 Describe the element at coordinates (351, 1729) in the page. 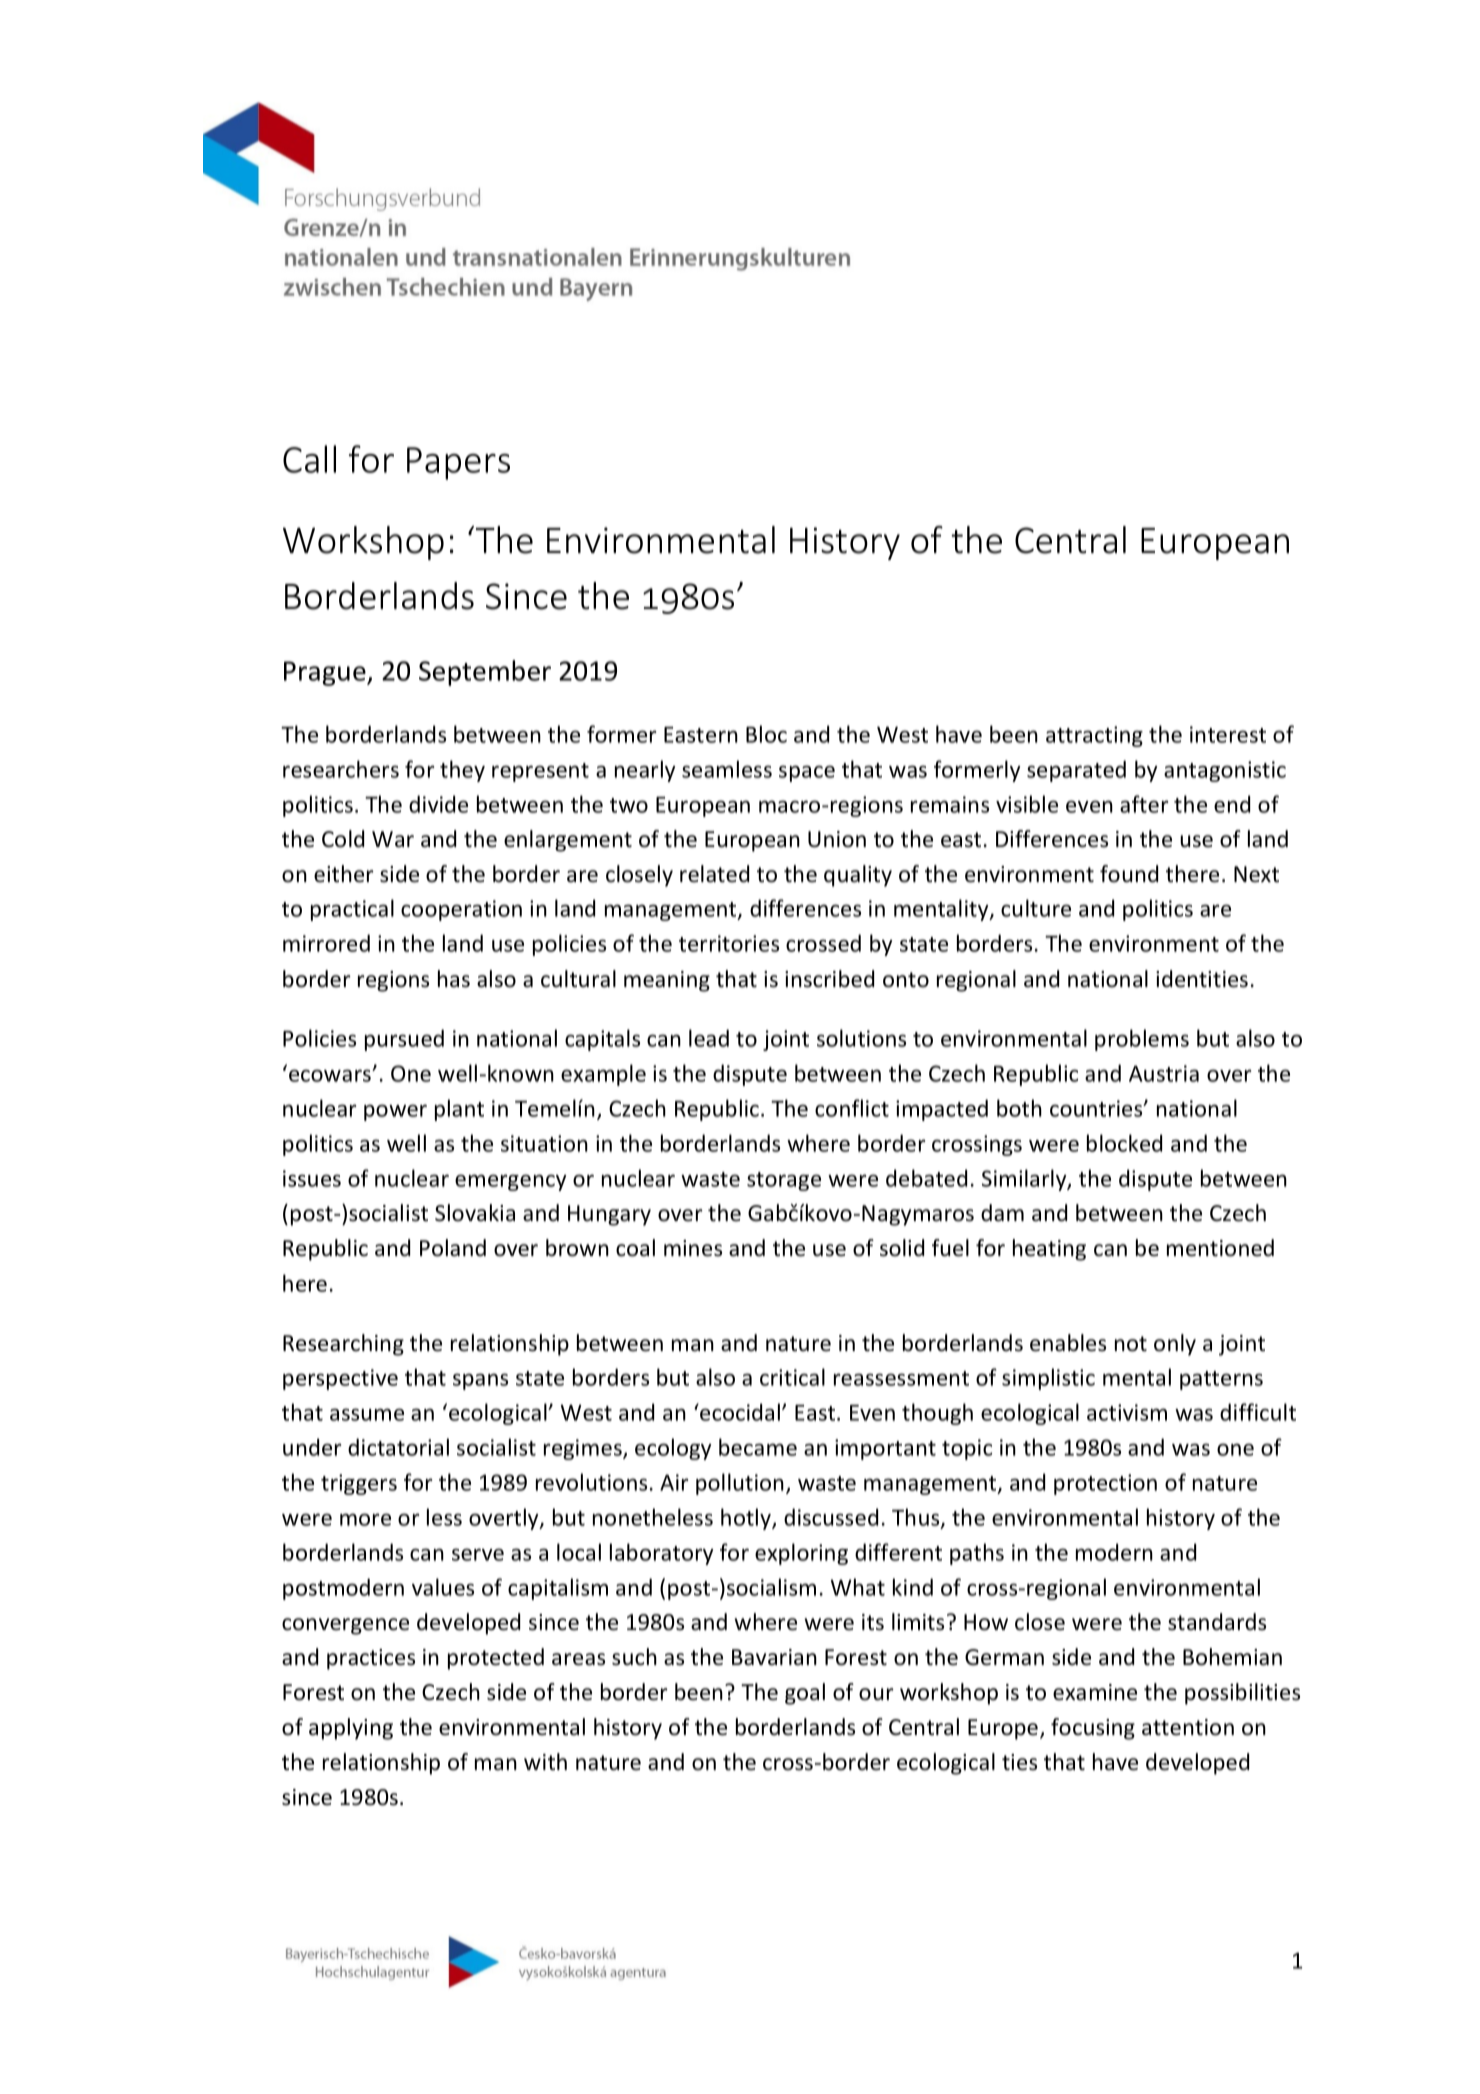

I see `applying` at that location.
